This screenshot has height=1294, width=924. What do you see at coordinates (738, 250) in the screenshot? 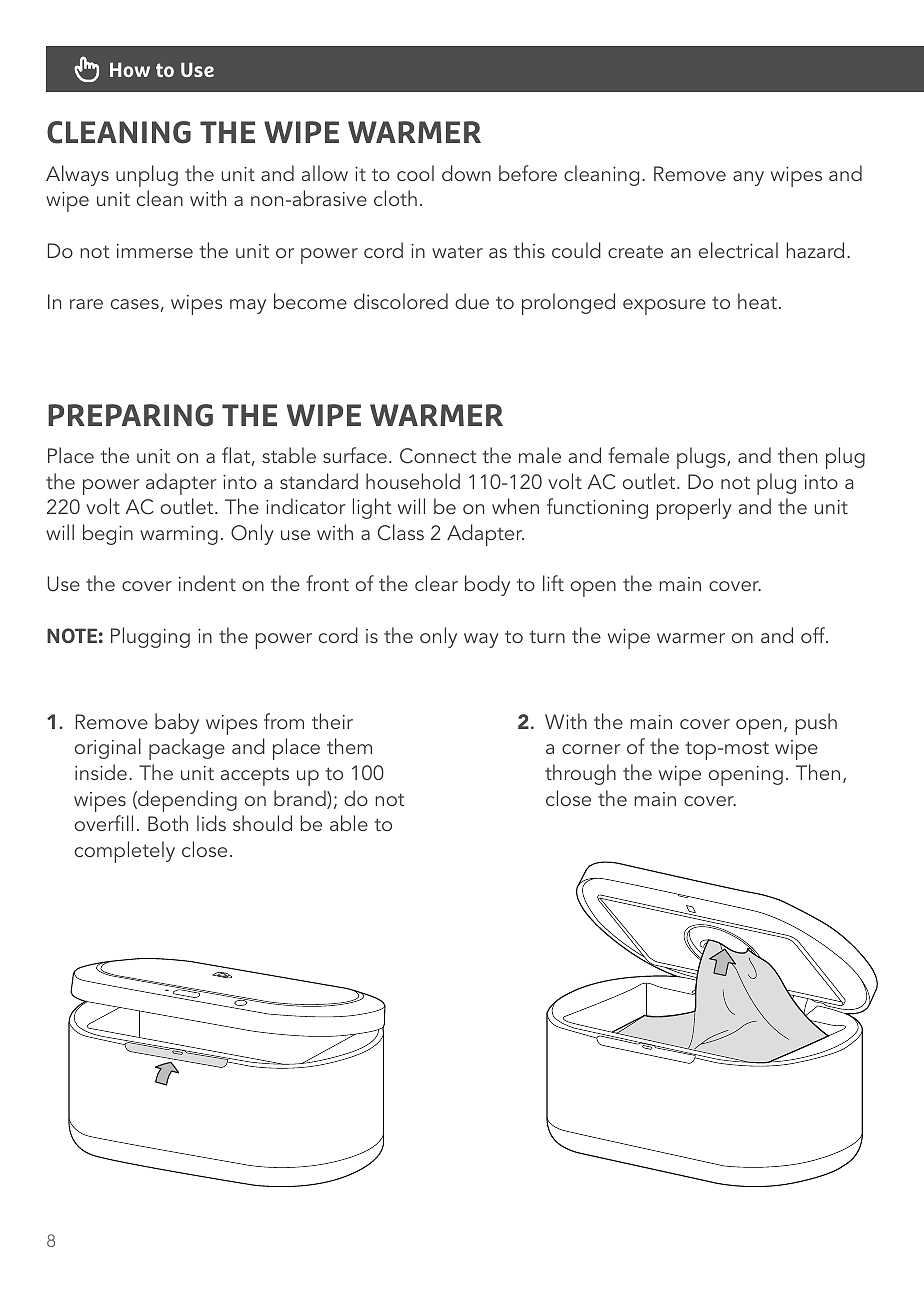
I see `electrical` at bounding box center [738, 250].
